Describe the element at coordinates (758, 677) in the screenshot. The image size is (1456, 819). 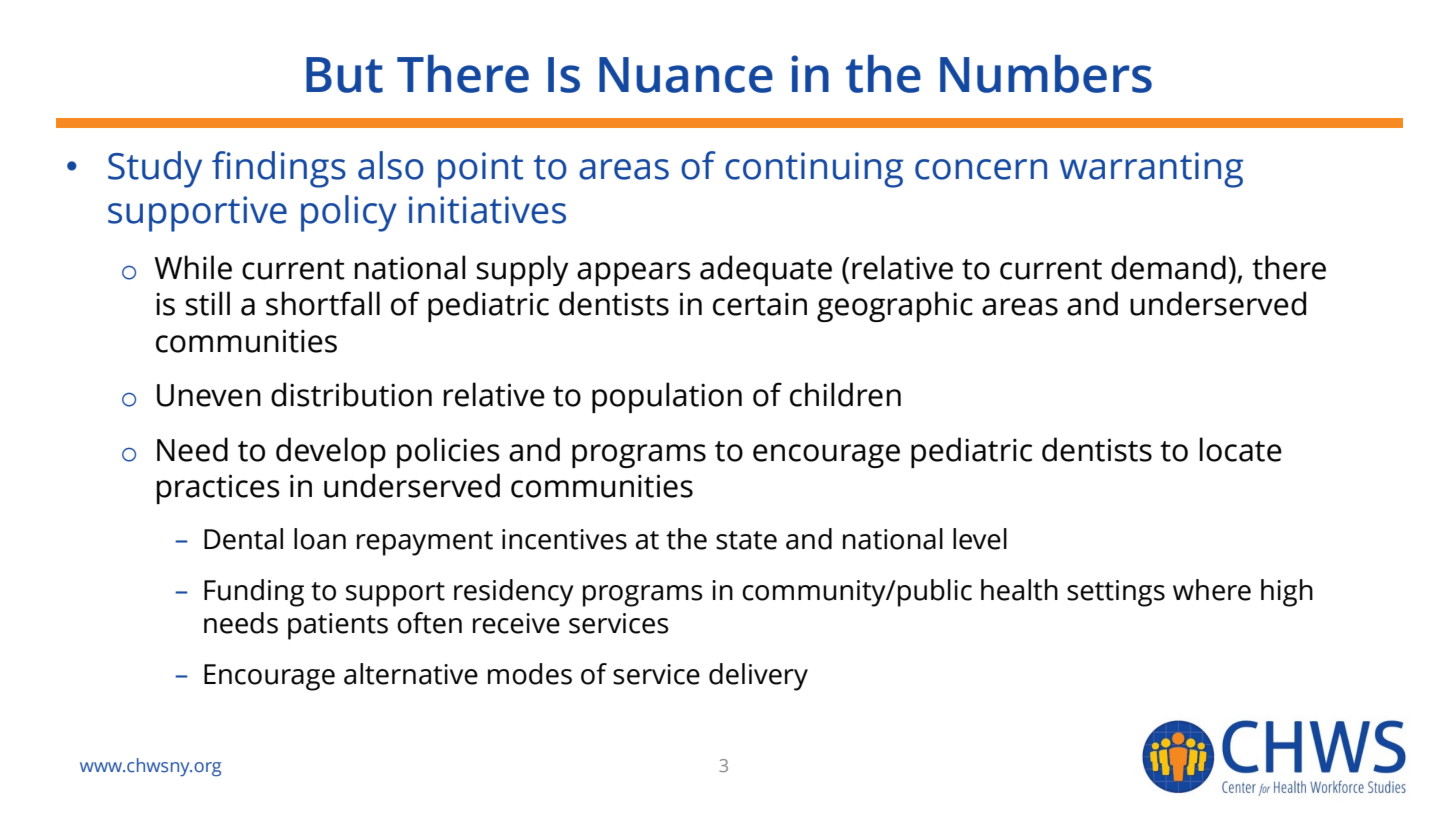
I see `delivery` at that location.
